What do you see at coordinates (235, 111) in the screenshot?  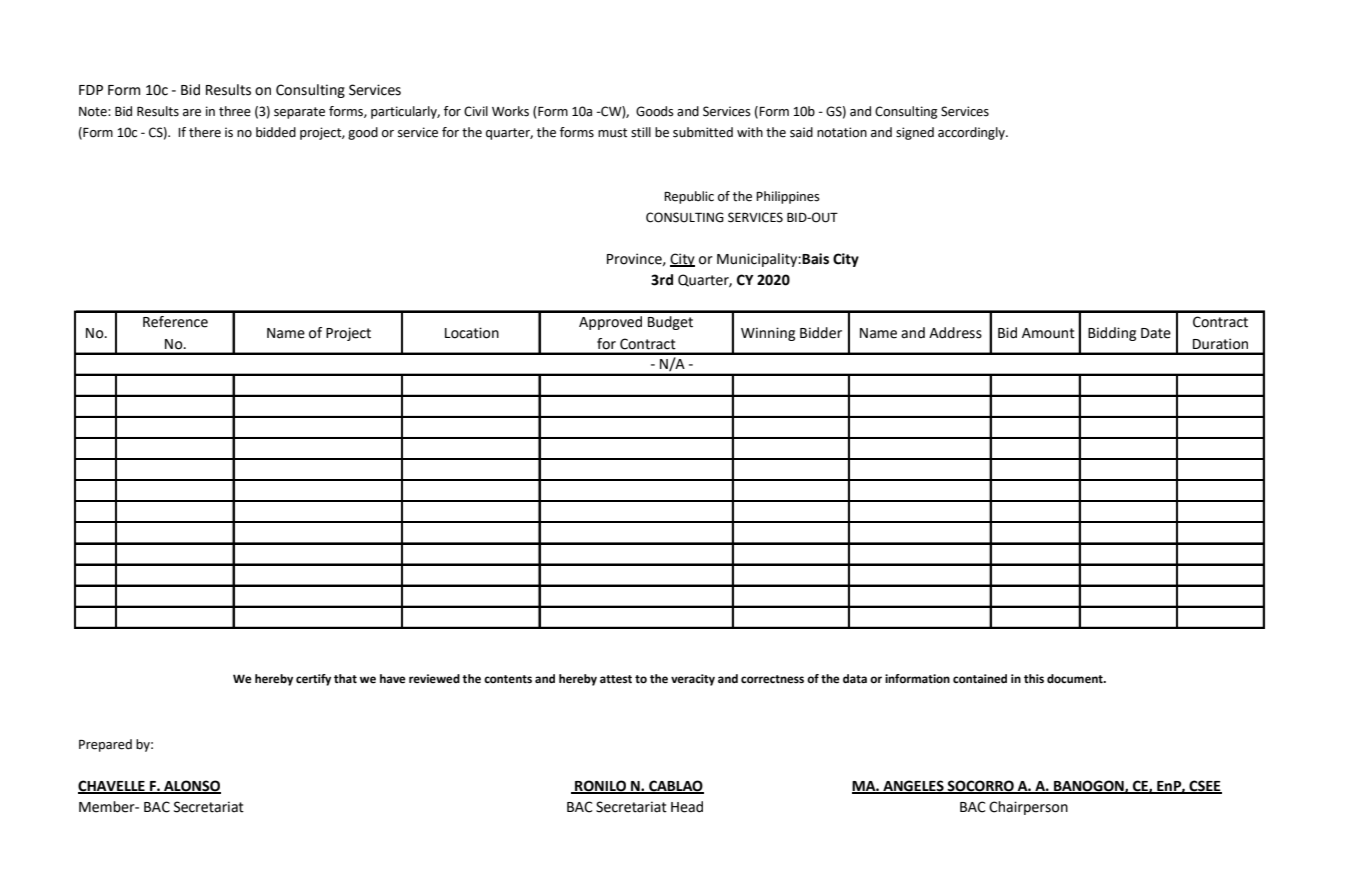 I see `three` at bounding box center [235, 111].
